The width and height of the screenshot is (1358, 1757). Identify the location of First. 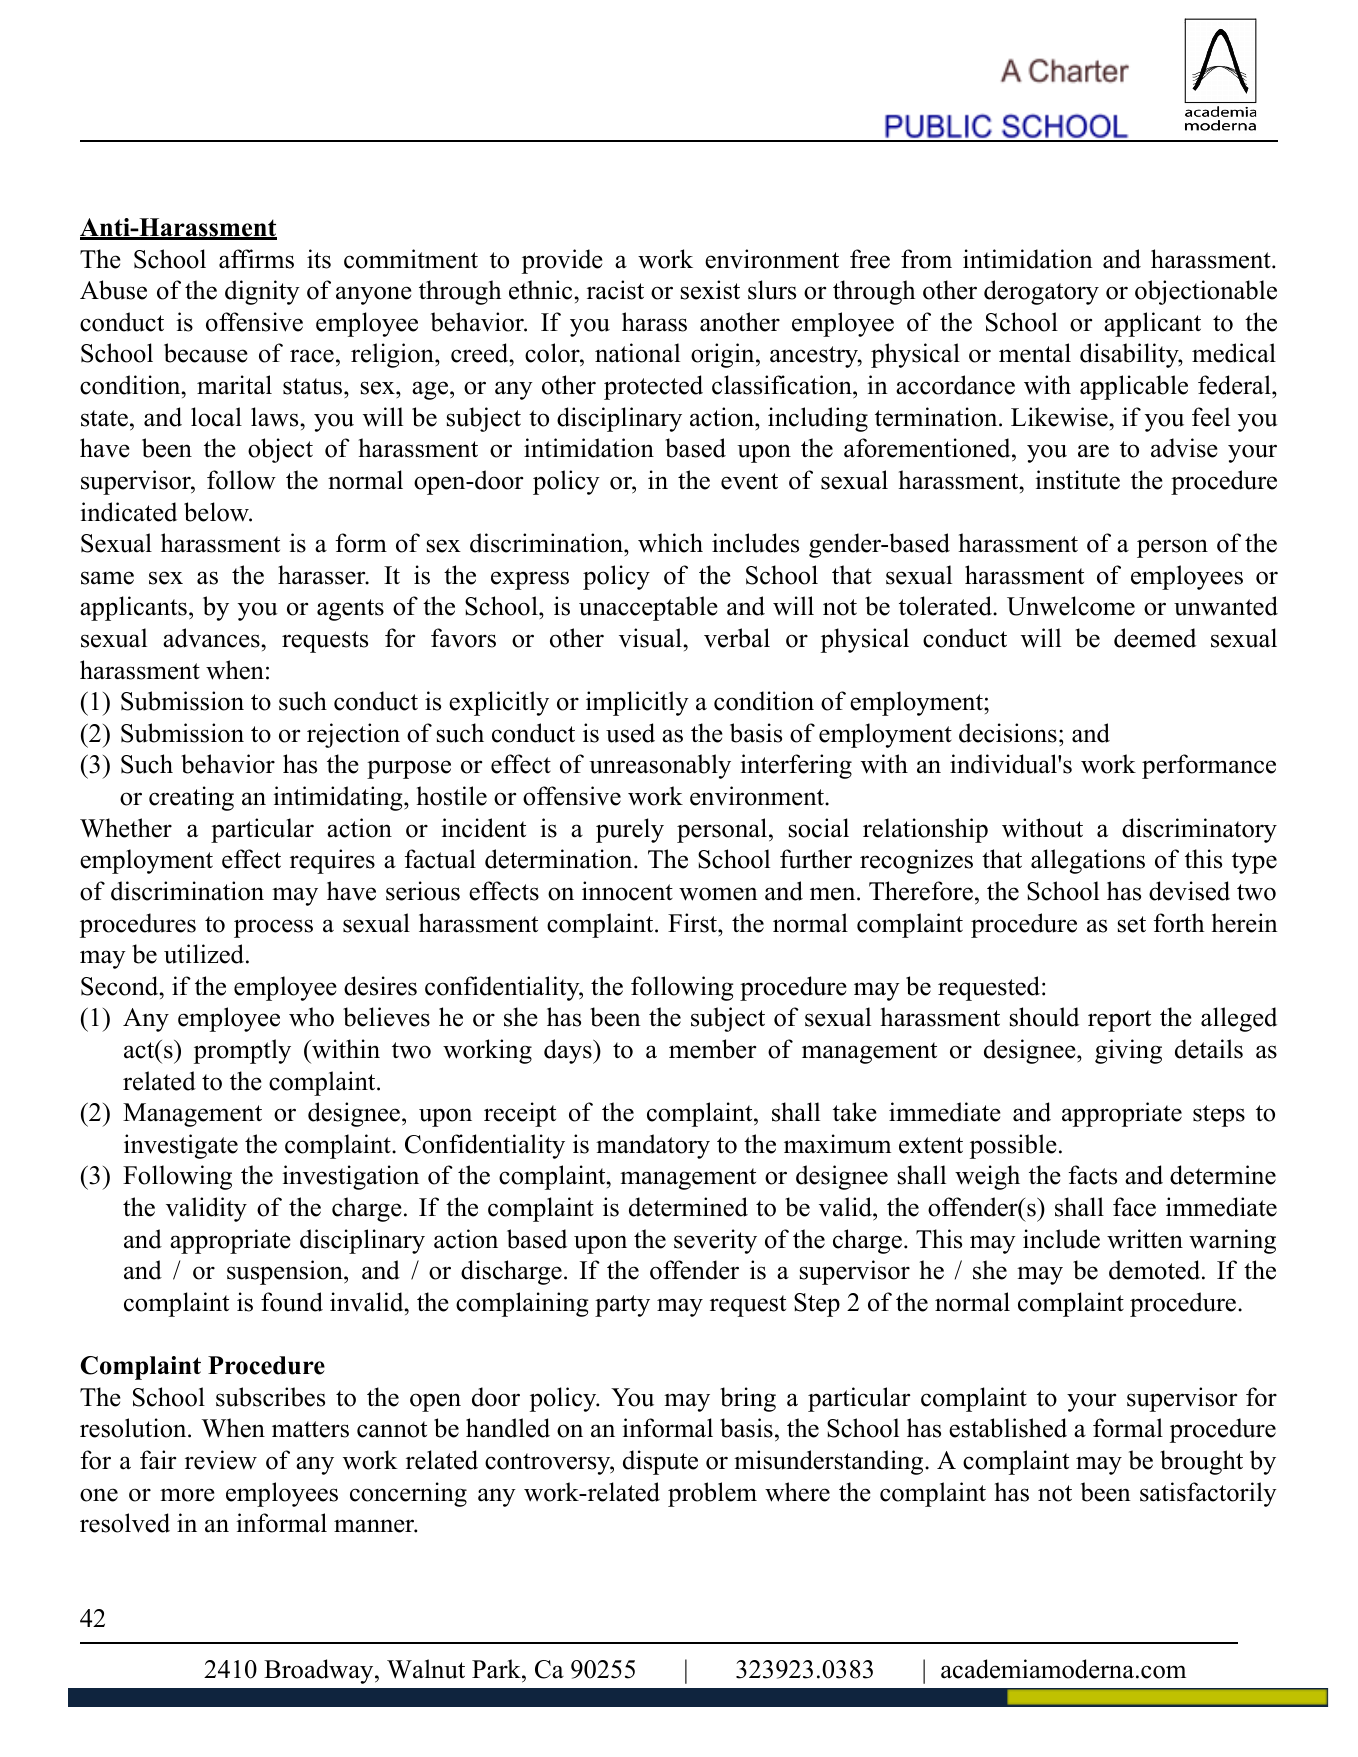
(693, 923).
